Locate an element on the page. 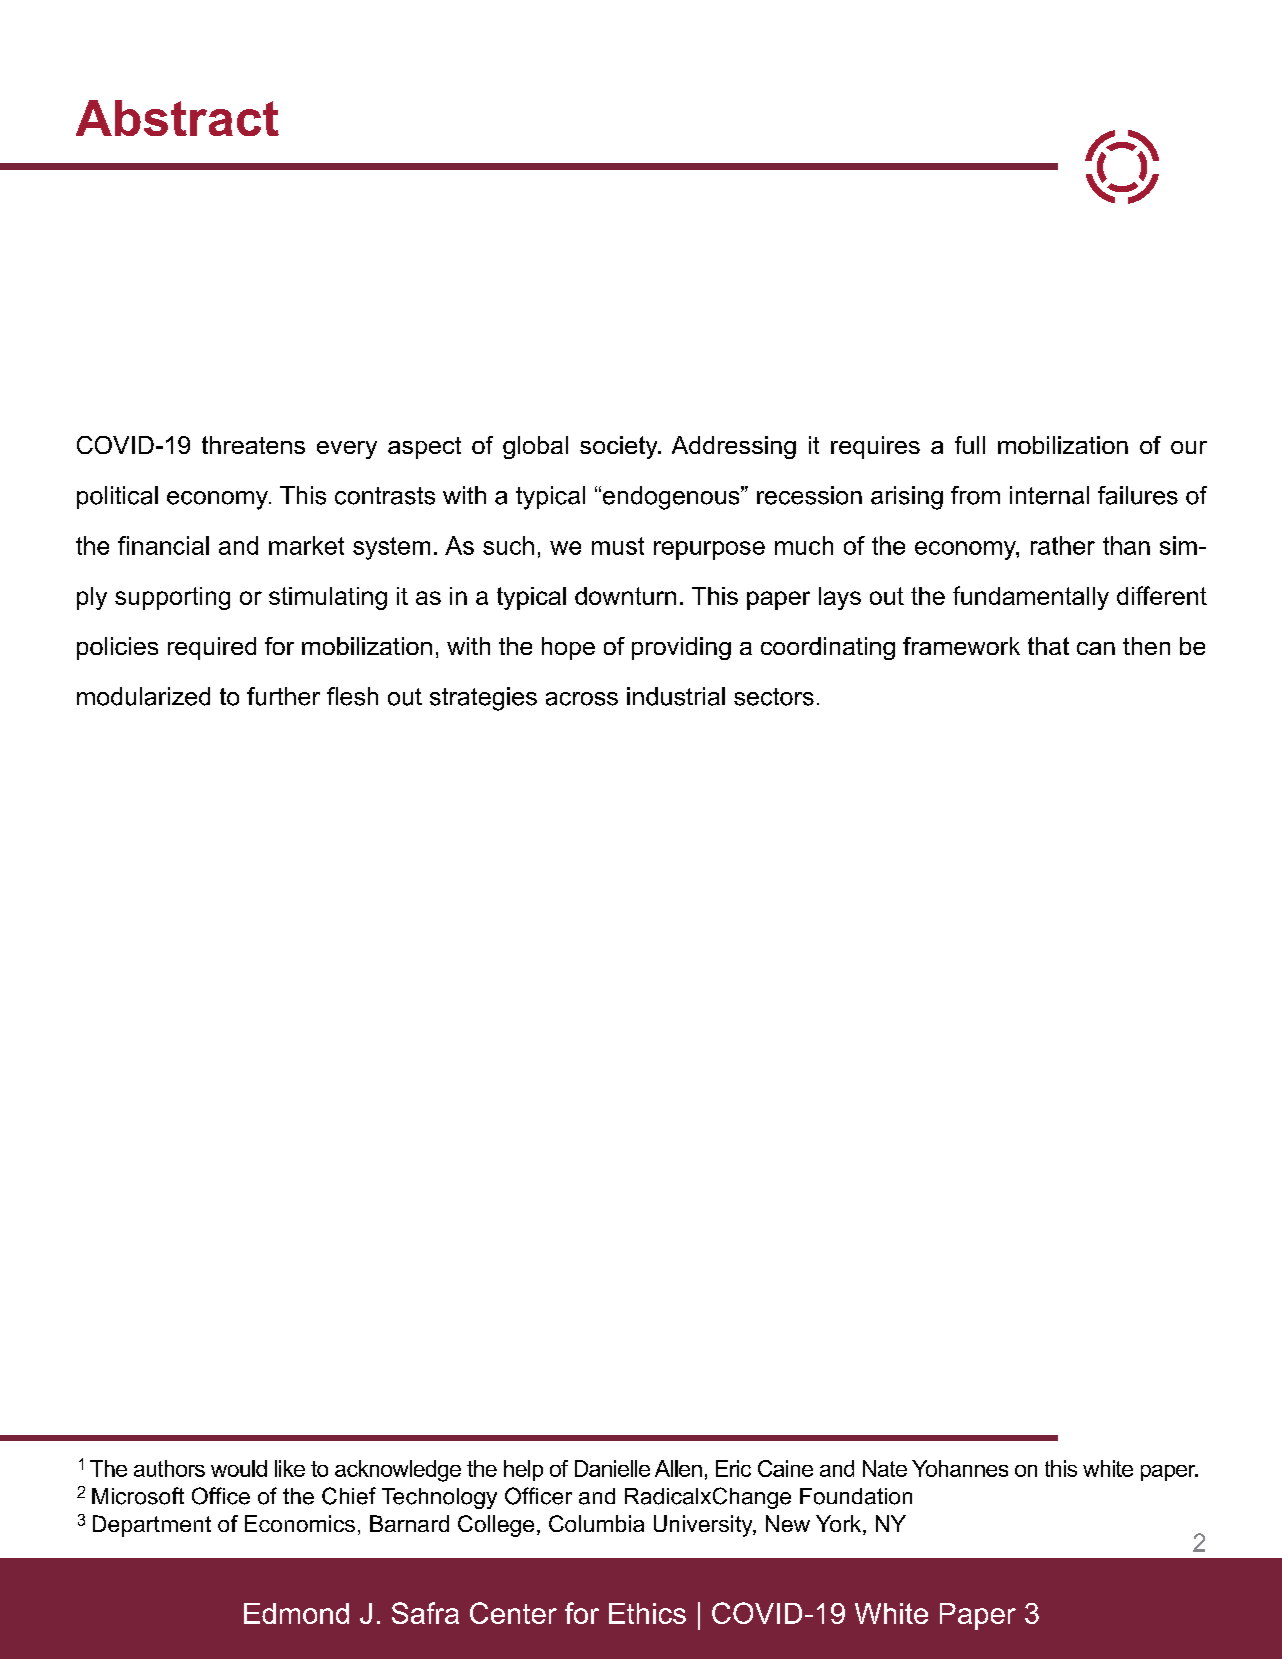  Abstract is located at coordinates (177, 118).
